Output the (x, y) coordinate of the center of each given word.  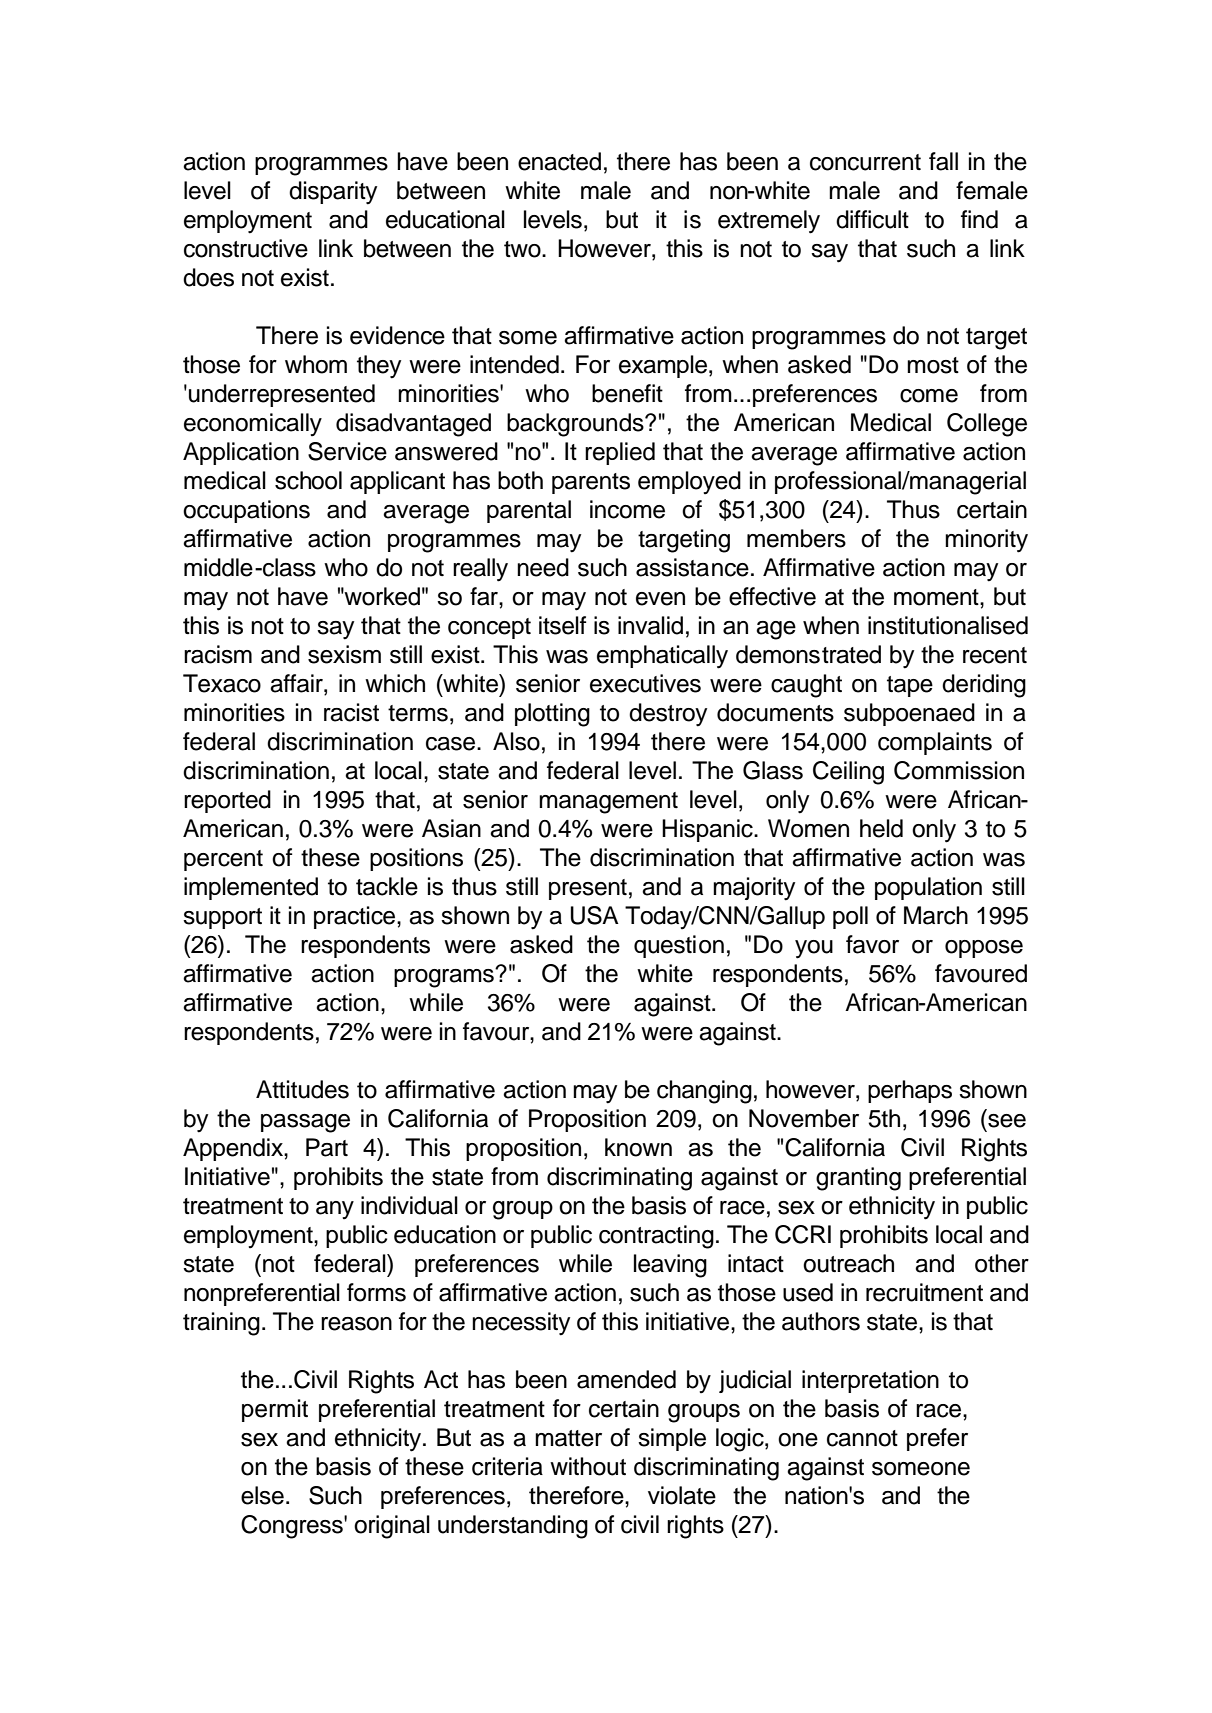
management (608, 803)
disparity (333, 193)
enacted (559, 161)
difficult (872, 219)
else (262, 1495)
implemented (251, 888)
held (881, 828)
